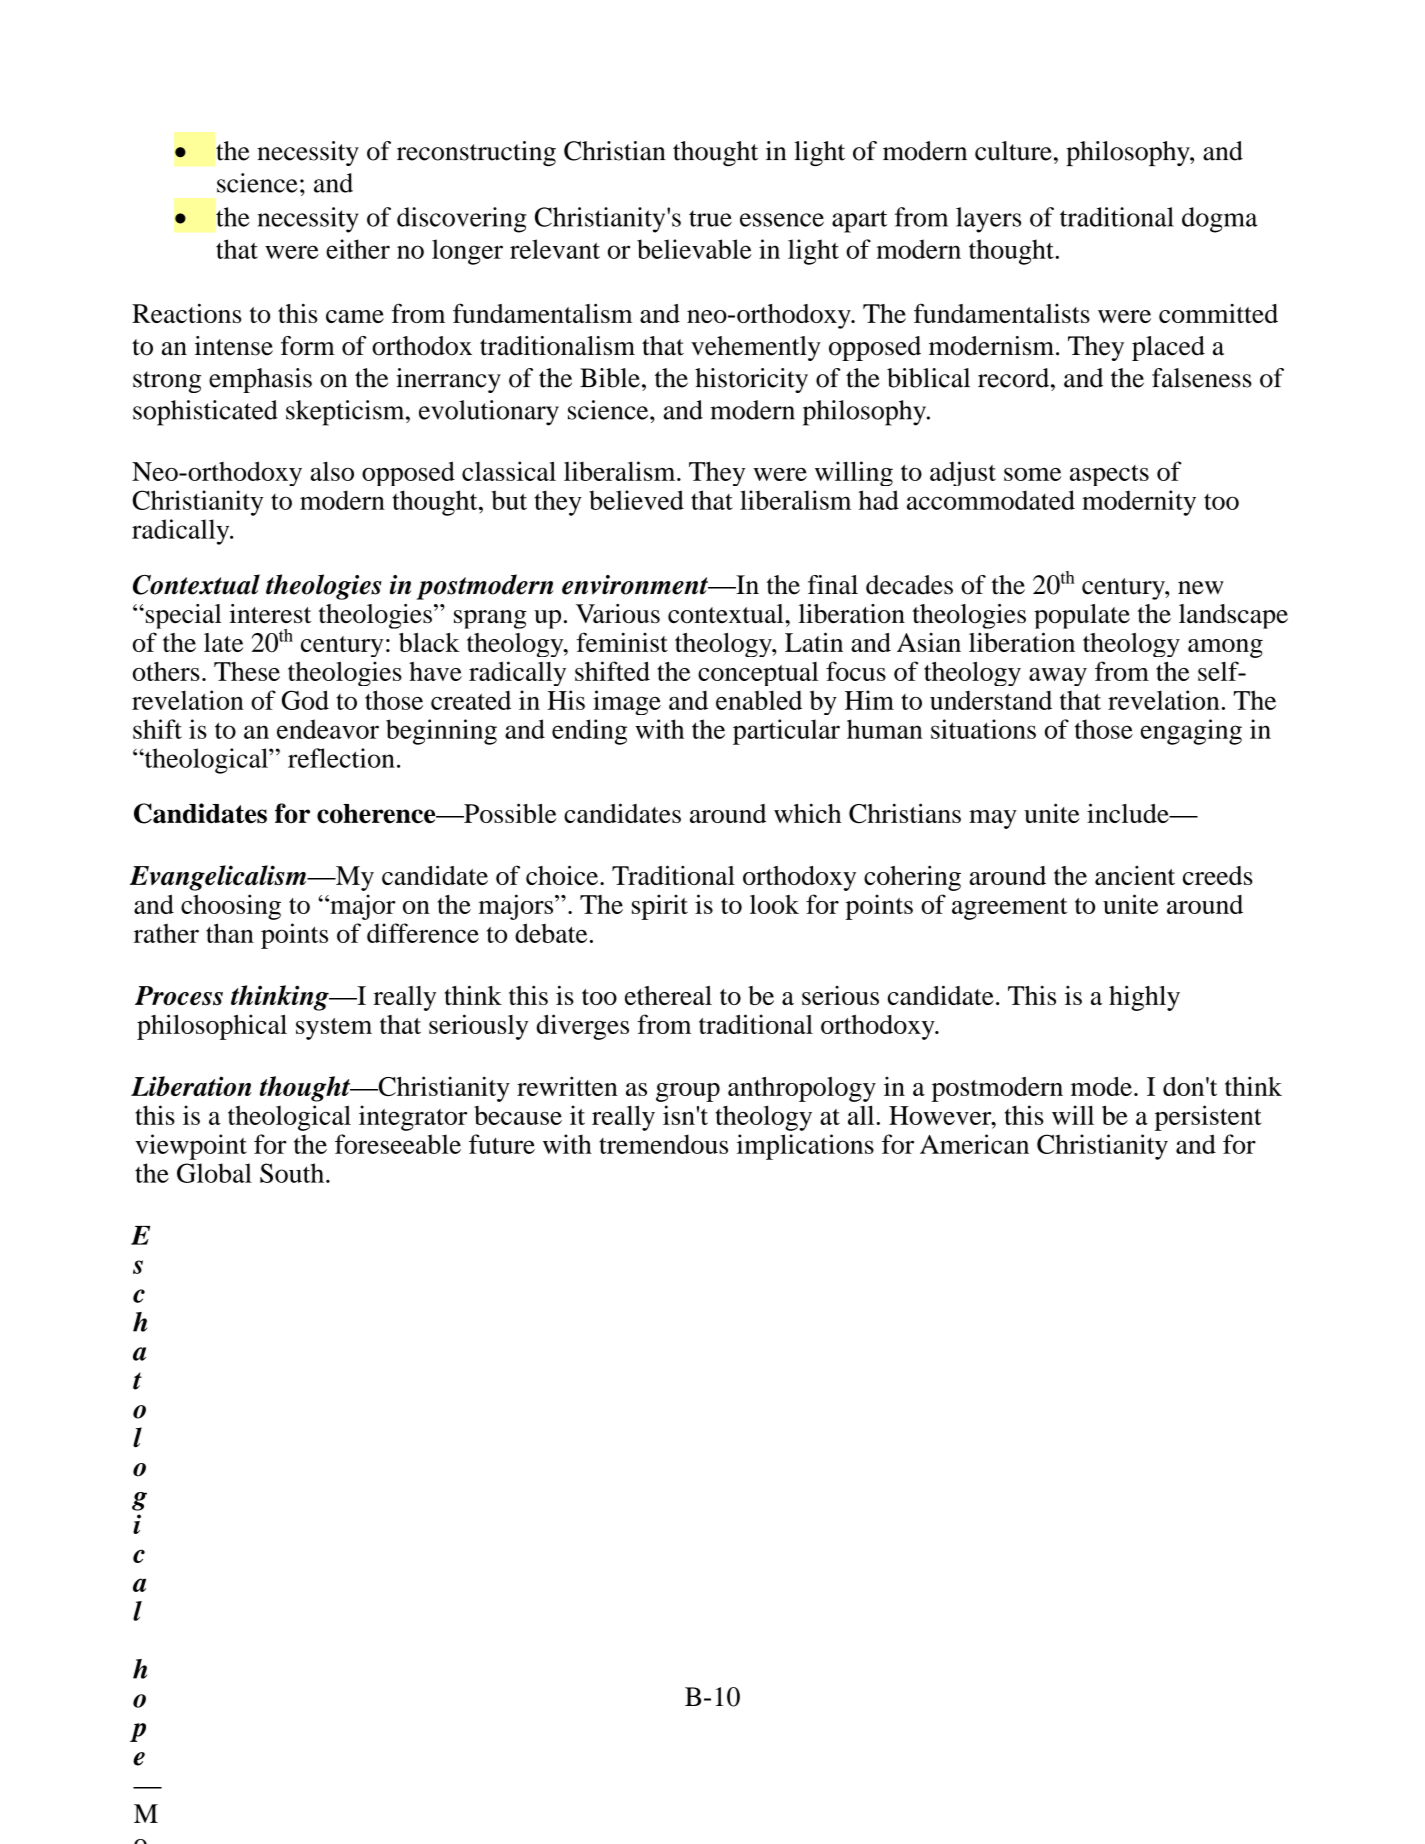  What do you see at coordinates (660, 907) in the screenshot?
I see `spirit` at bounding box center [660, 907].
